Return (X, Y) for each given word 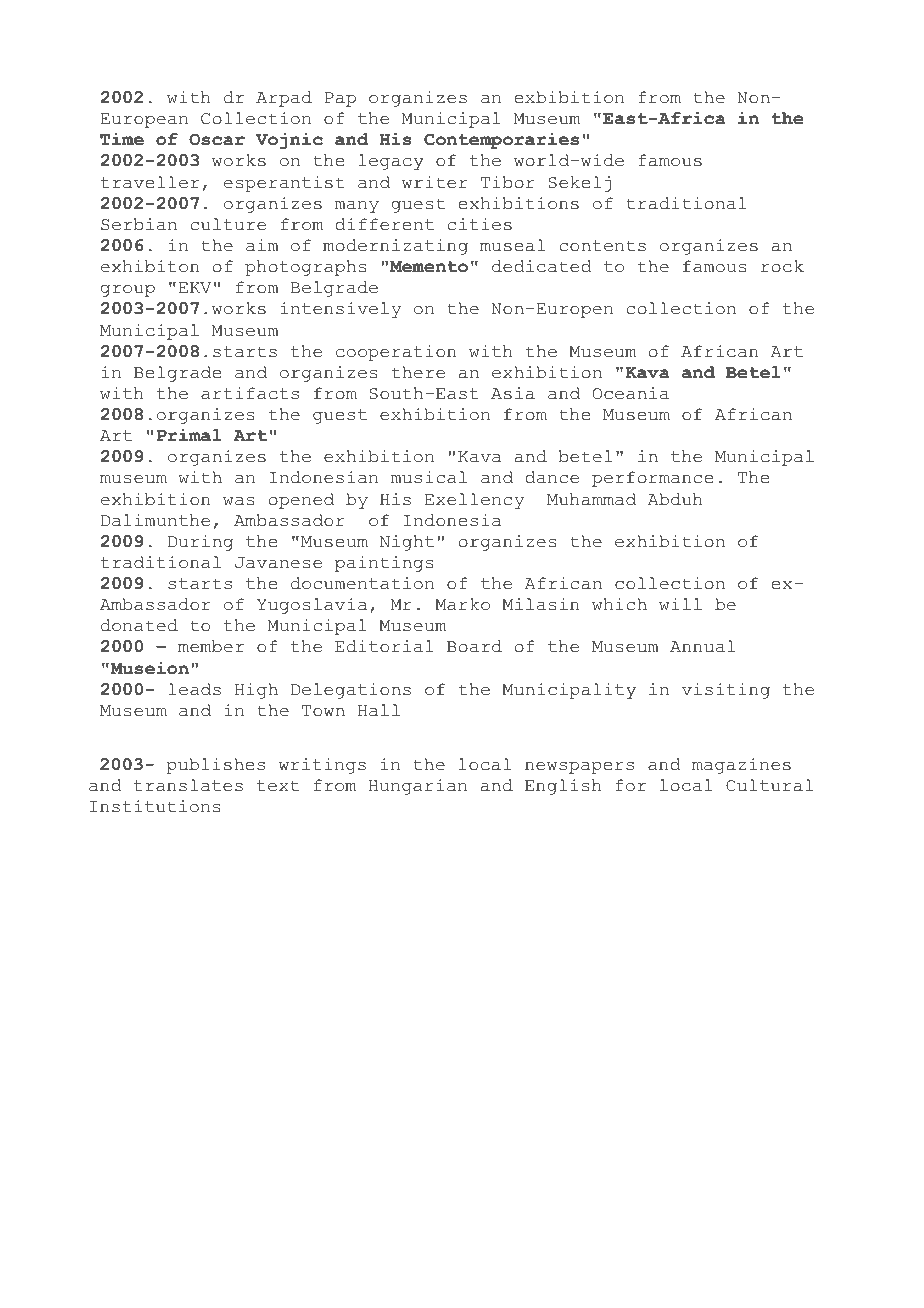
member (211, 646)
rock (782, 266)
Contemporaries (501, 141)
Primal (189, 435)
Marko (462, 604)
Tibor (508, 182)
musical (429, 477)
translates (188, 785)
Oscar (217, 139)
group (128, 291)
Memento (429, 267)
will (680, 604)
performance (652, 479)
